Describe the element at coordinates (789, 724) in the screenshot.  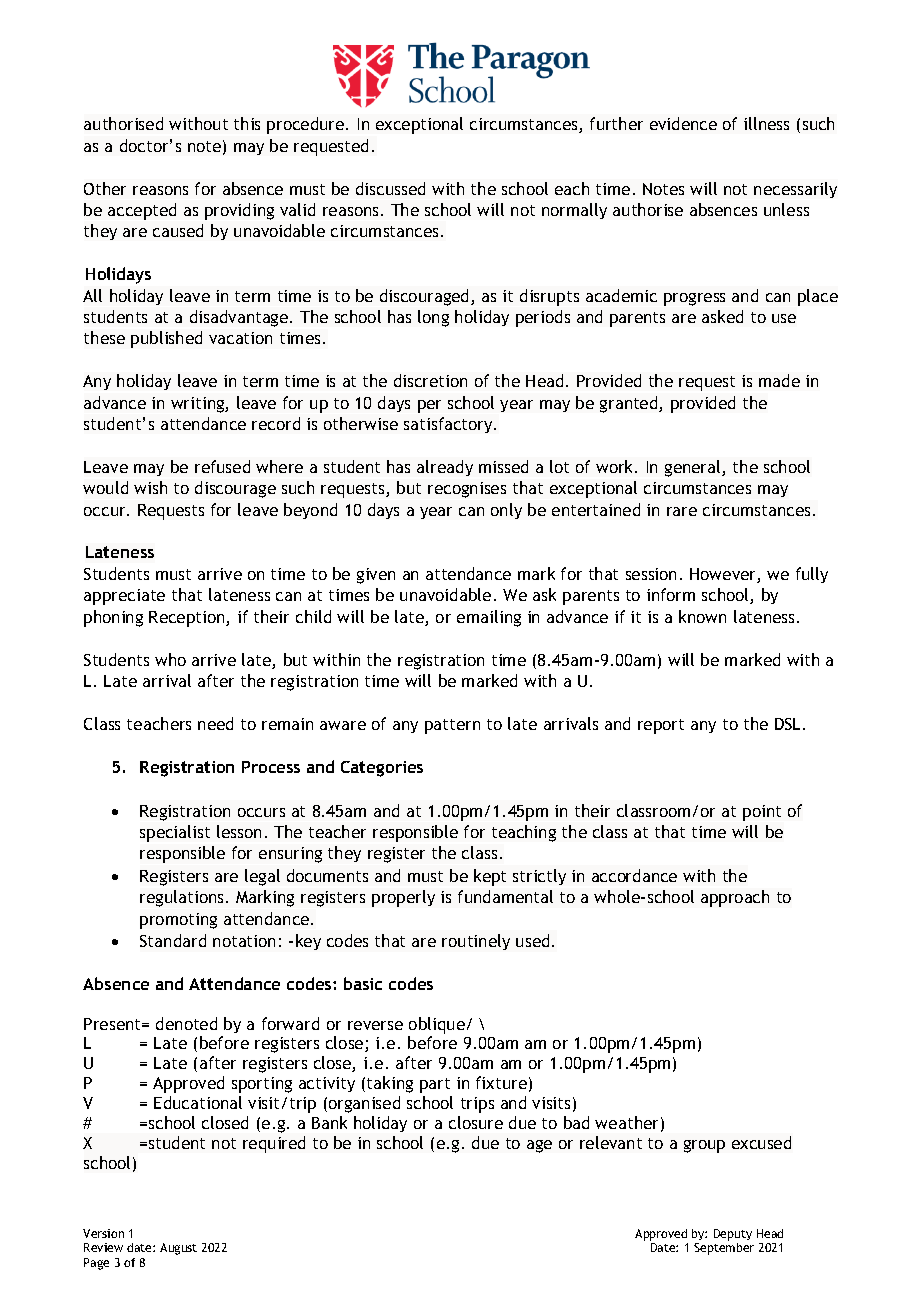
I see `DSL` at that location.
